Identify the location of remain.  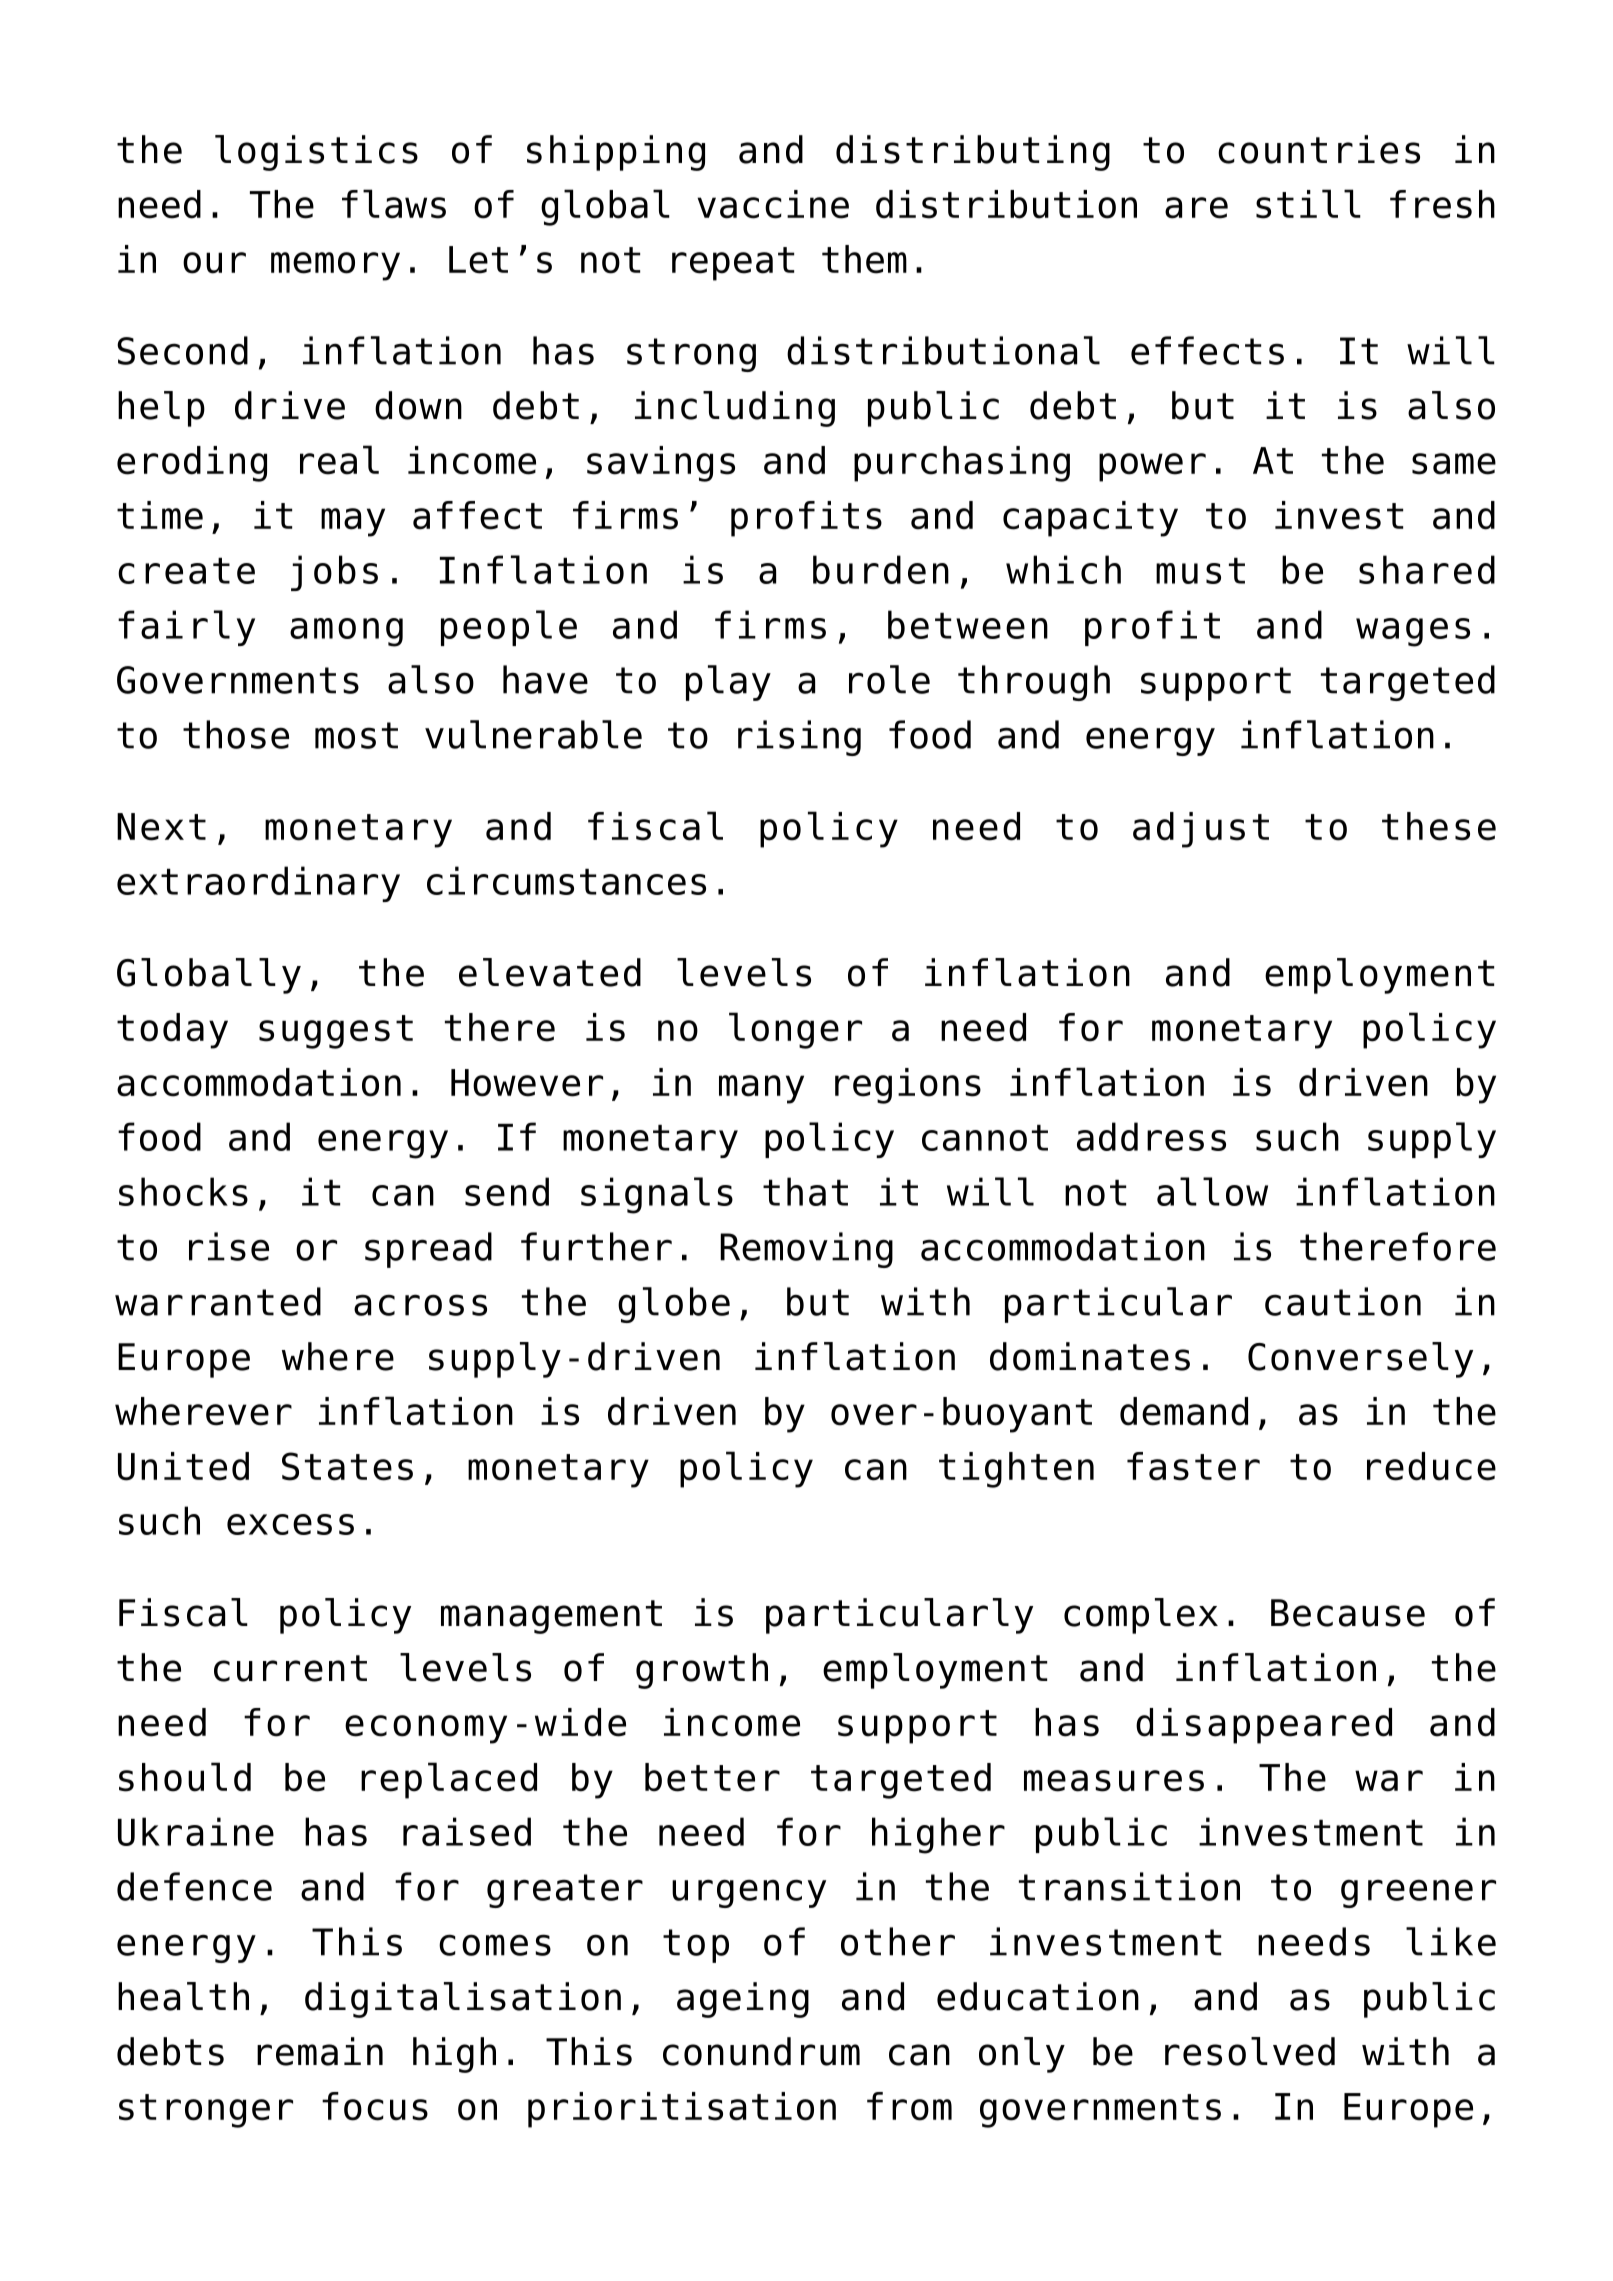
(320, 2051).
